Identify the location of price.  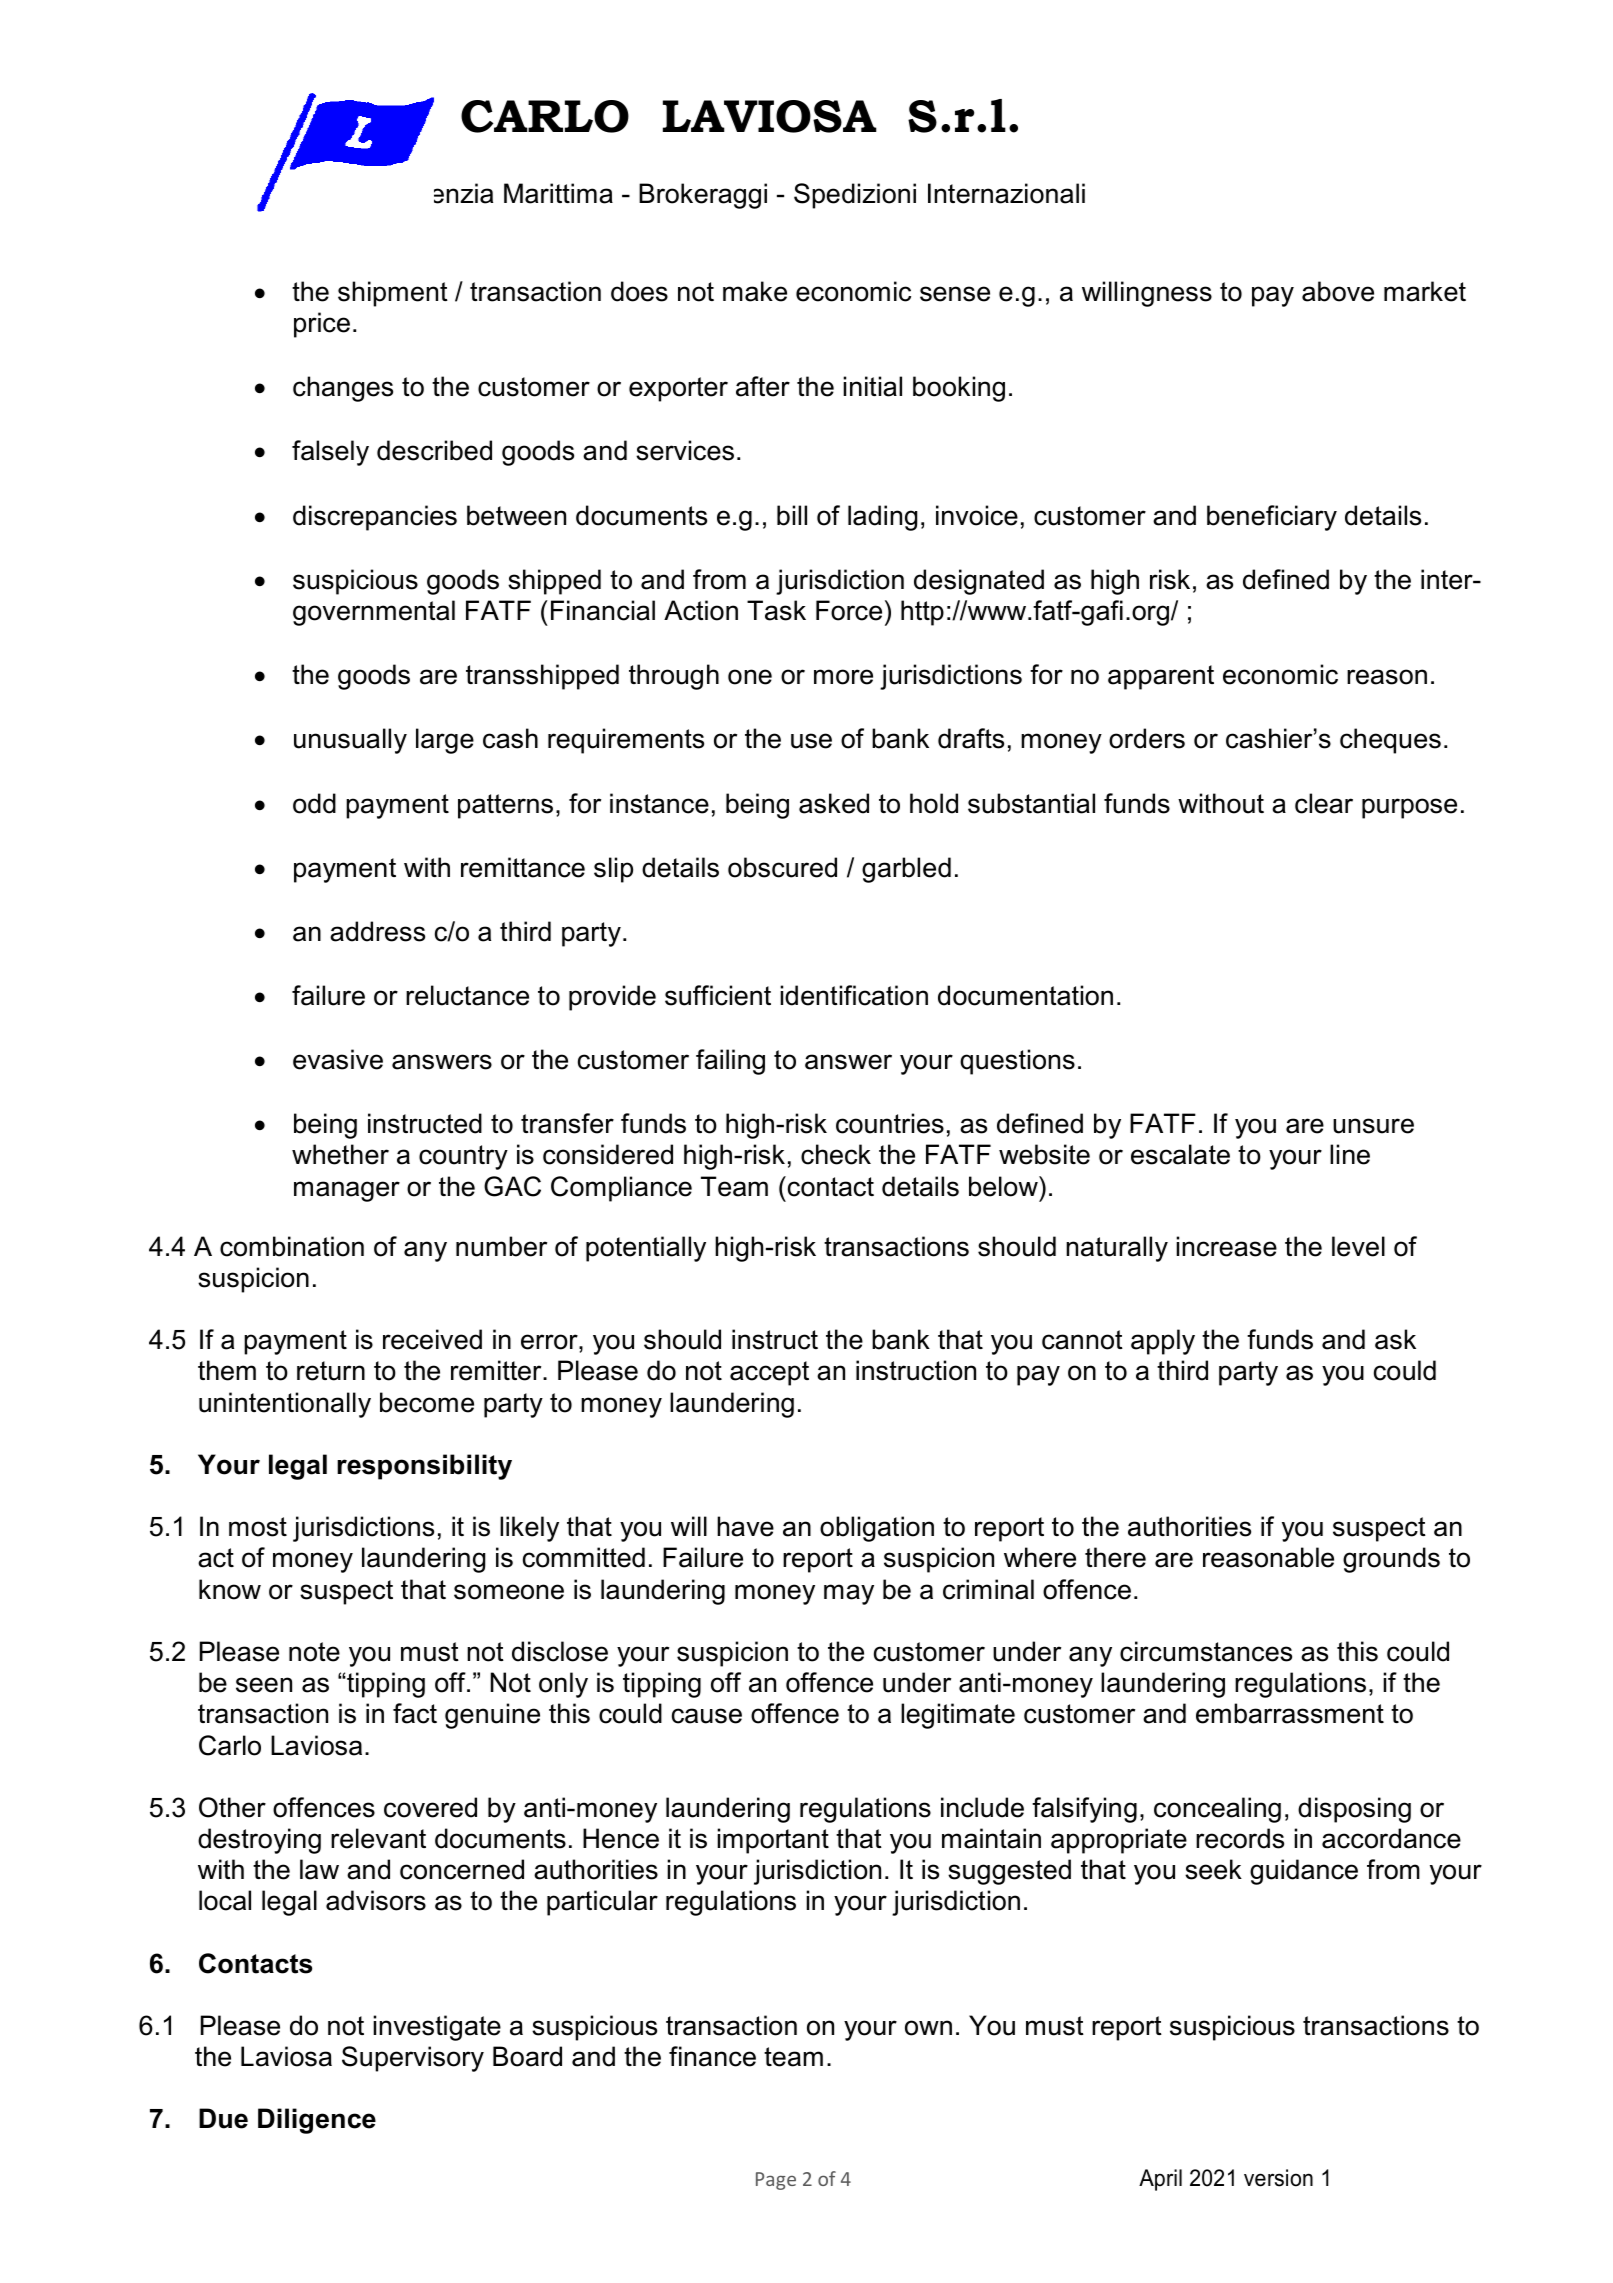
(322, 325).
